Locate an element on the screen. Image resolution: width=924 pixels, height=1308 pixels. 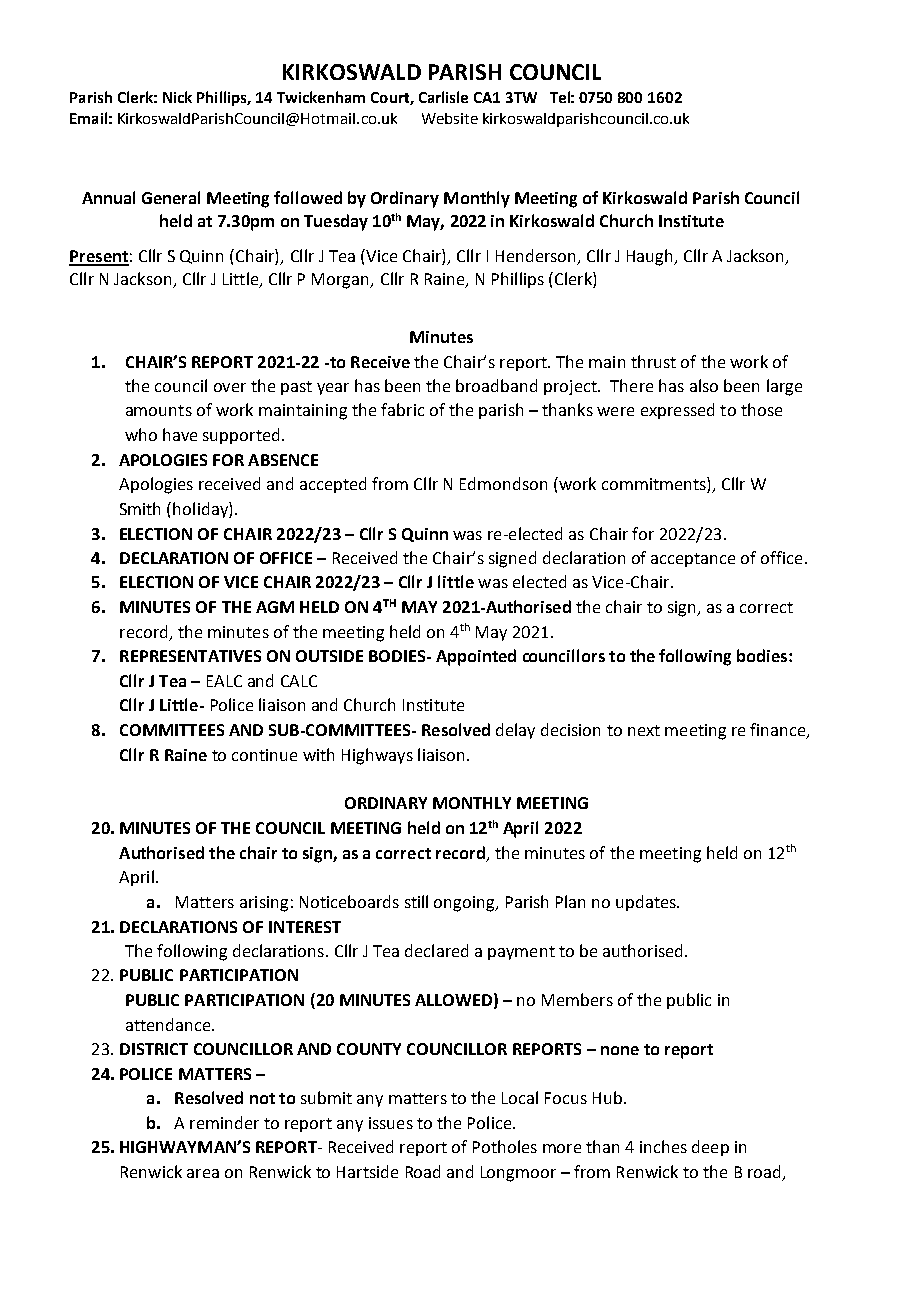
AGM is located at coordinates (275, 607).
